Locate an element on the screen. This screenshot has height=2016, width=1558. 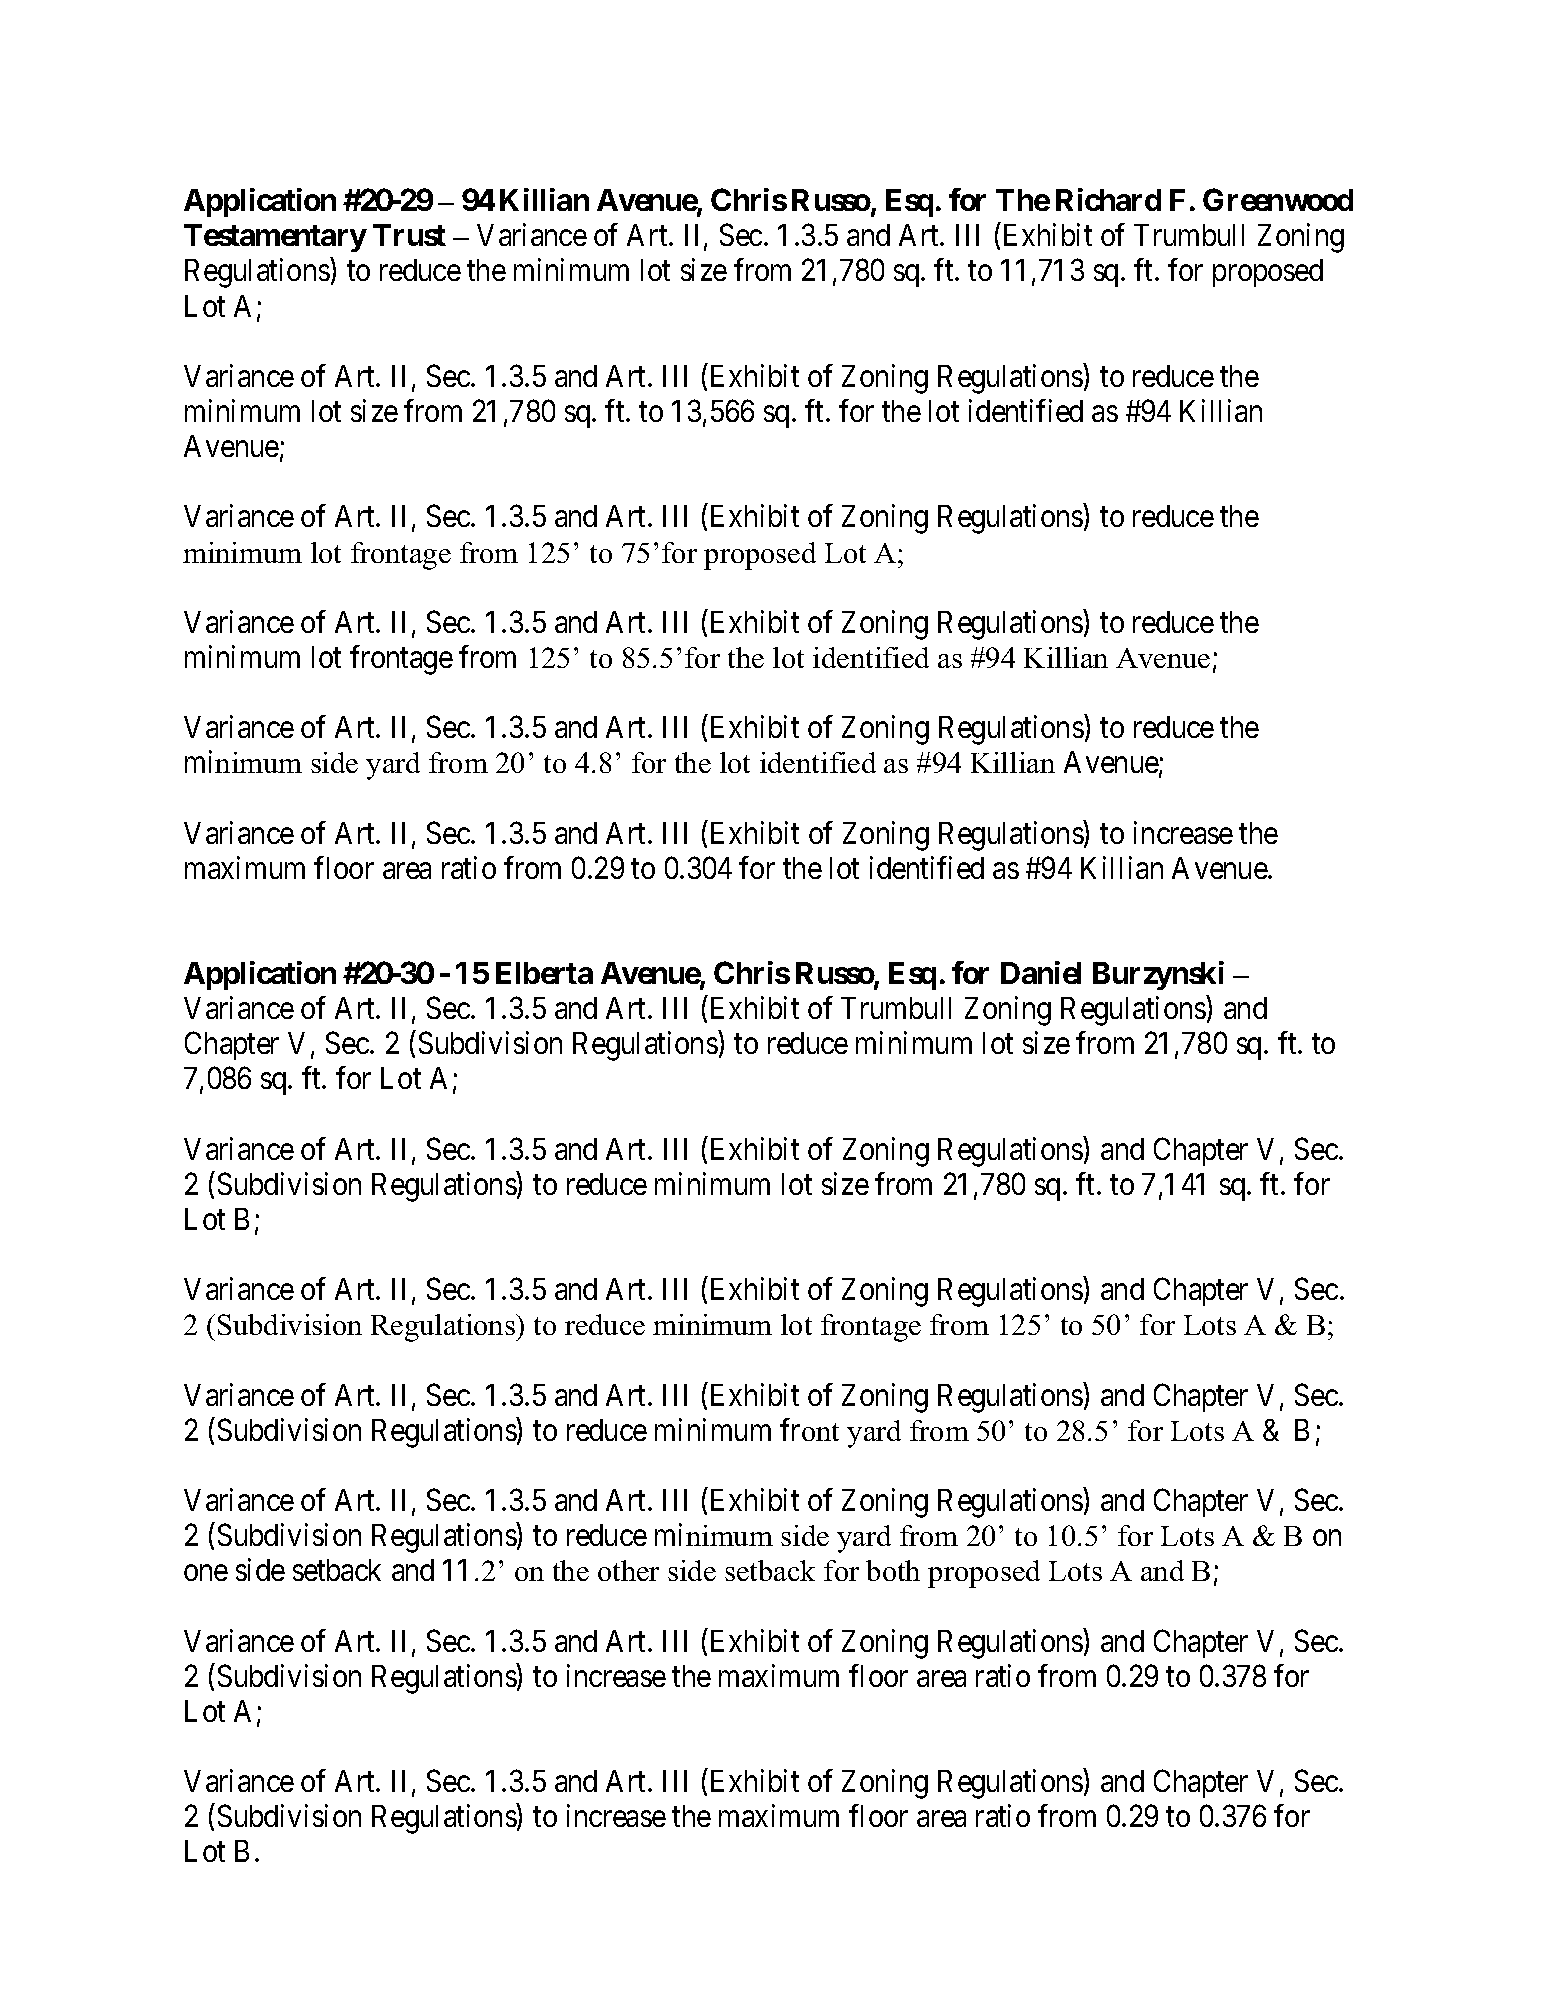
Trust is located at coordinates (409, 235).
